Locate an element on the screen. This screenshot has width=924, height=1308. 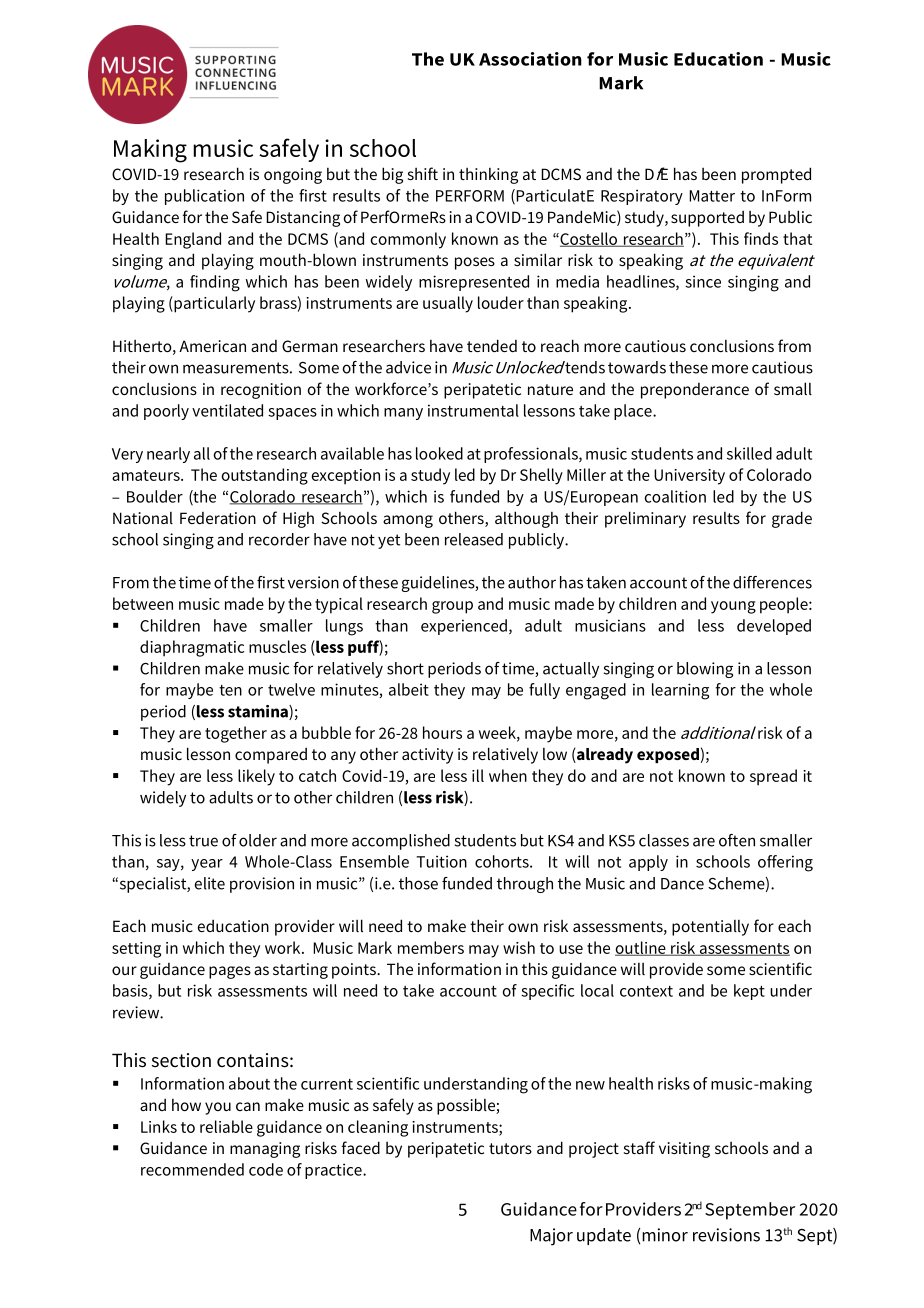
Association is located at coordinates (530, 59).
